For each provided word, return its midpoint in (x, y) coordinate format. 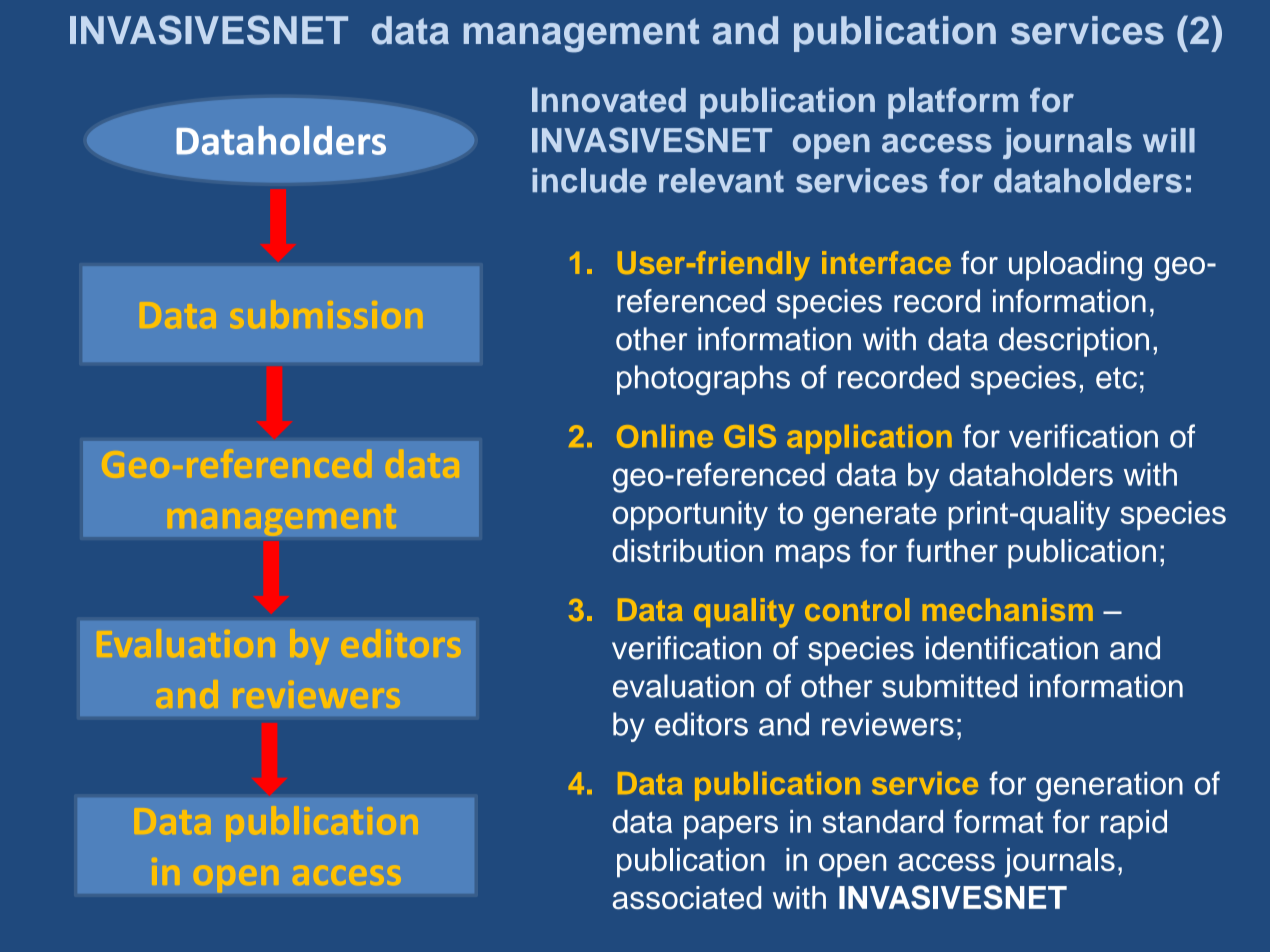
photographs (703, 380)
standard (883, 821)
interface (886, 262)
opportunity (690, 516)
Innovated (609, 100)
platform (953, 103)
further (952, 550)
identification (1012, 648)
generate (875, 517)
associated (687, 897)
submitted (949, 686)
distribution (687, 550)
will (1169, 140)
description (1074, 342)
